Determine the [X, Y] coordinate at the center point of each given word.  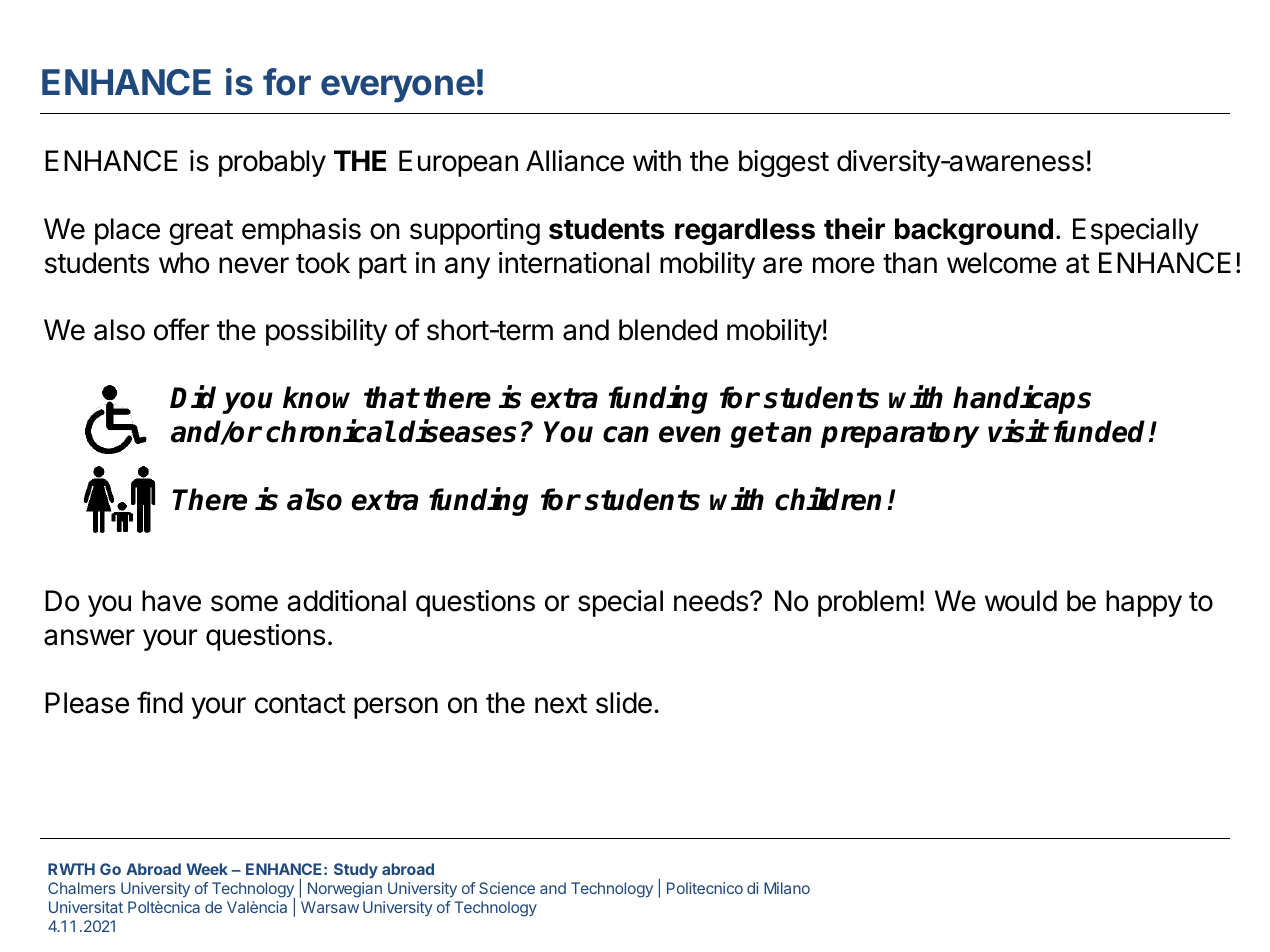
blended [668, 330]
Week [207, 869]
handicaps [1022, 400]
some [244, 603]
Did [193, 397]
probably [272, 163]
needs [711, 601]
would [1021, 601]
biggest [784, 163]
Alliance [575, 161]
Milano [787, 888]
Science [507, 888]
